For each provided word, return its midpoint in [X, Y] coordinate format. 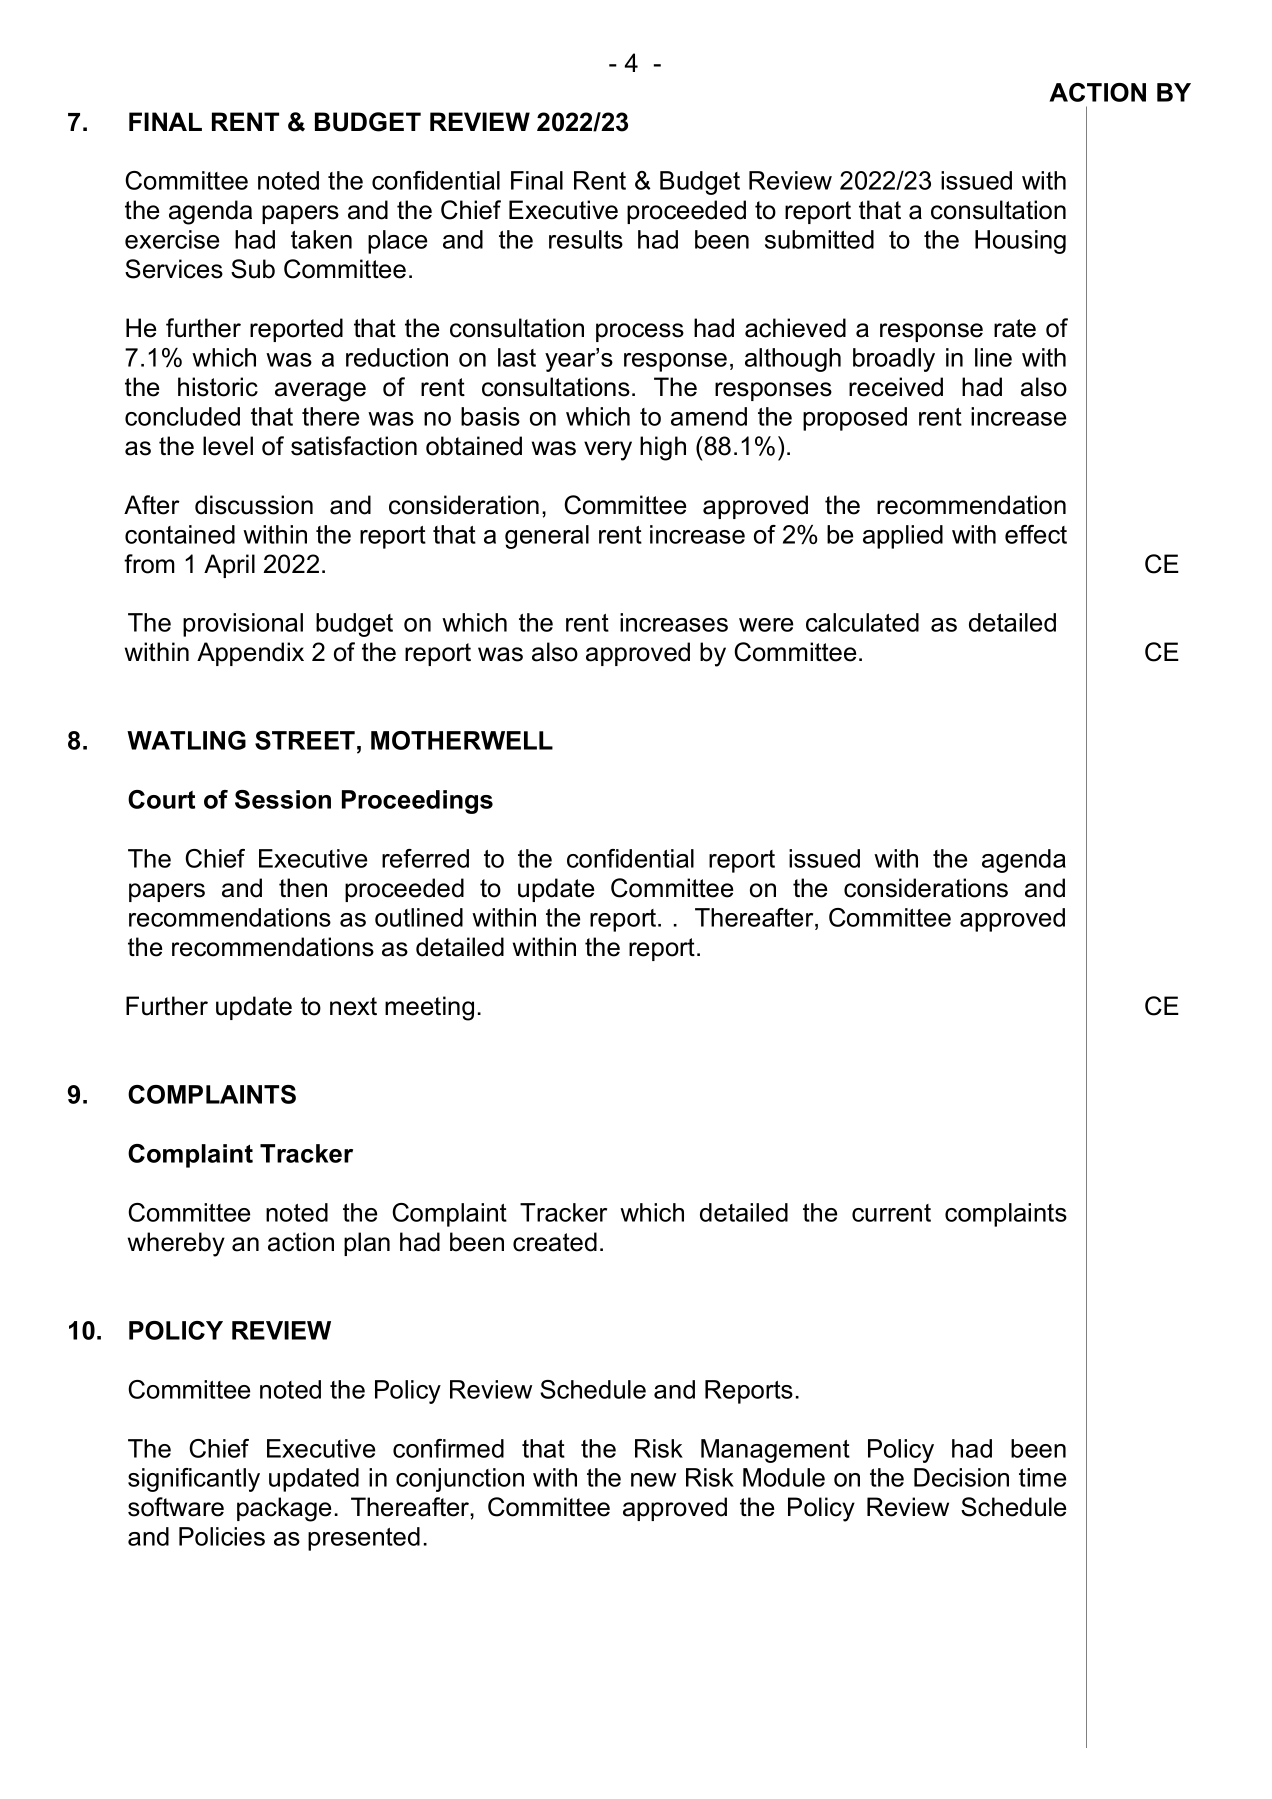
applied [903, 537]
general [547, 537]
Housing [1020, 242]
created [555, 1242]
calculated [862, 622]
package [284, 1509]
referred [425, 858]
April [229, 566]
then [303, 888]
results [586, 239]
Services [174, 269]
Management [775, 1451]
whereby [176, 1244]
